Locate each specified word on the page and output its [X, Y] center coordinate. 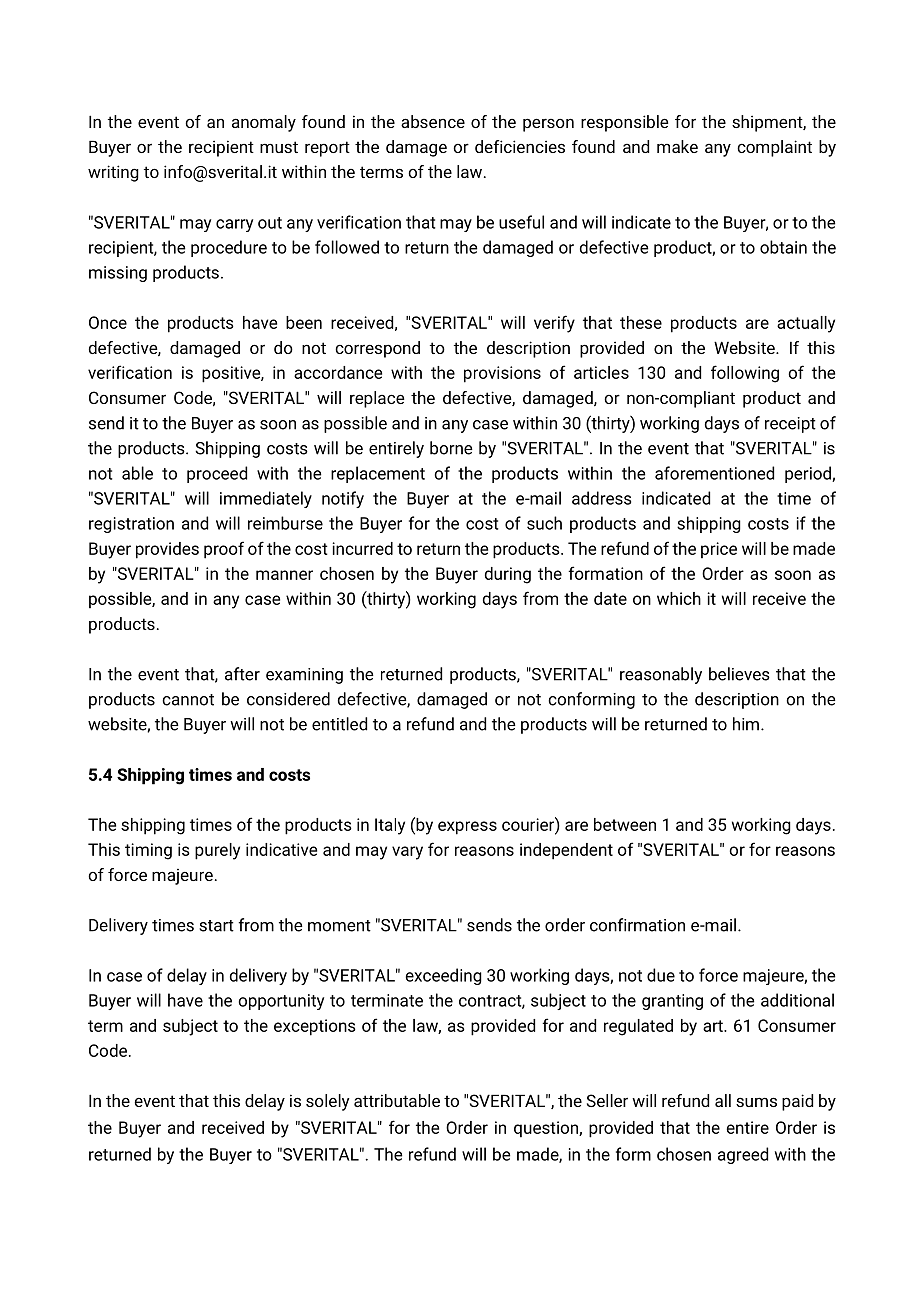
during [508, 575]
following [745, 374]
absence [433, 121]
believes [739, 674]
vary [407, 853]
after [242, 674]
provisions [502, 374]
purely [217, 851]
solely [328, 1102]
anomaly [264, 123]
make [677, 146]
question [547, 1129]
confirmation [637, 925]
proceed [217, 474]
